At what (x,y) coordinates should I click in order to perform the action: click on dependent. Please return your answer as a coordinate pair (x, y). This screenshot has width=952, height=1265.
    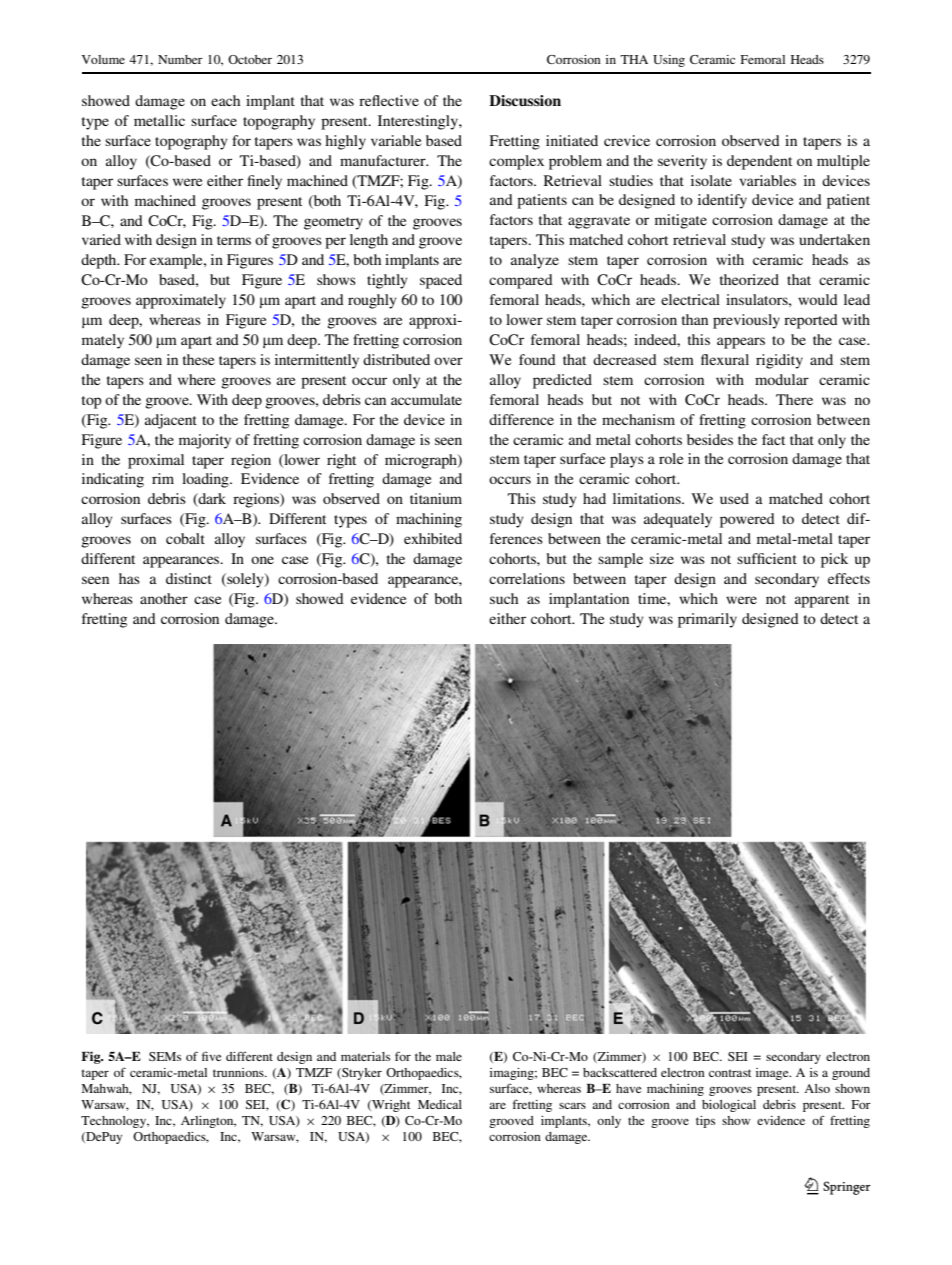
    Looking at the image, I should click on (759, 162).
